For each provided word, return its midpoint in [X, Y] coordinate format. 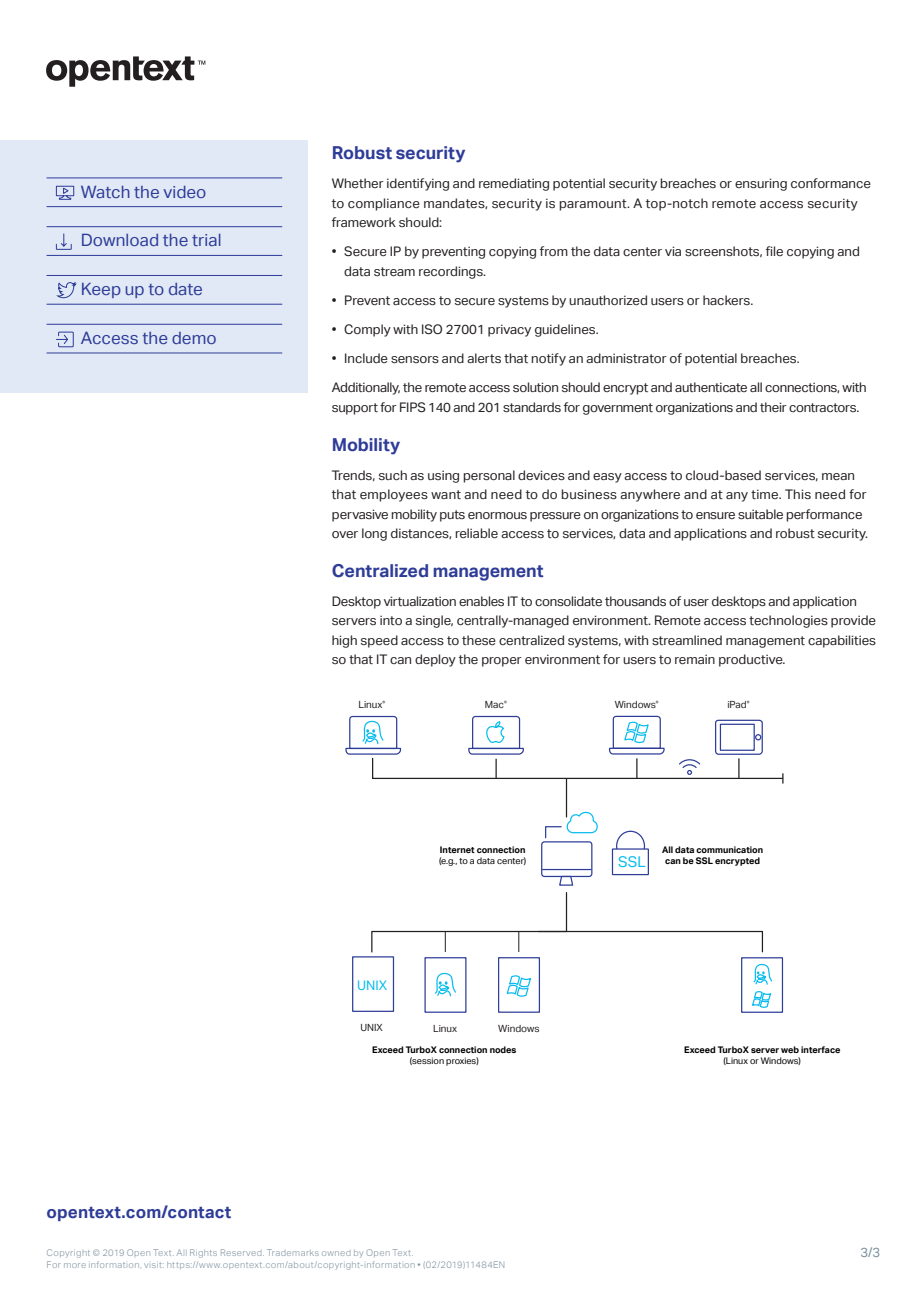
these [479, 640]
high [344, 641]
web [790, 1049]
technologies [788, 621]
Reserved [242, 1252]
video [184, 192]
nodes [503, 1049]
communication [729, 849]
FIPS [413, 407]
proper [502, 662]
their [773, 407]
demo [194, 338]
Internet [457, 849]
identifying [418, 184]
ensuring [761, 184]
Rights [203, 1253]
